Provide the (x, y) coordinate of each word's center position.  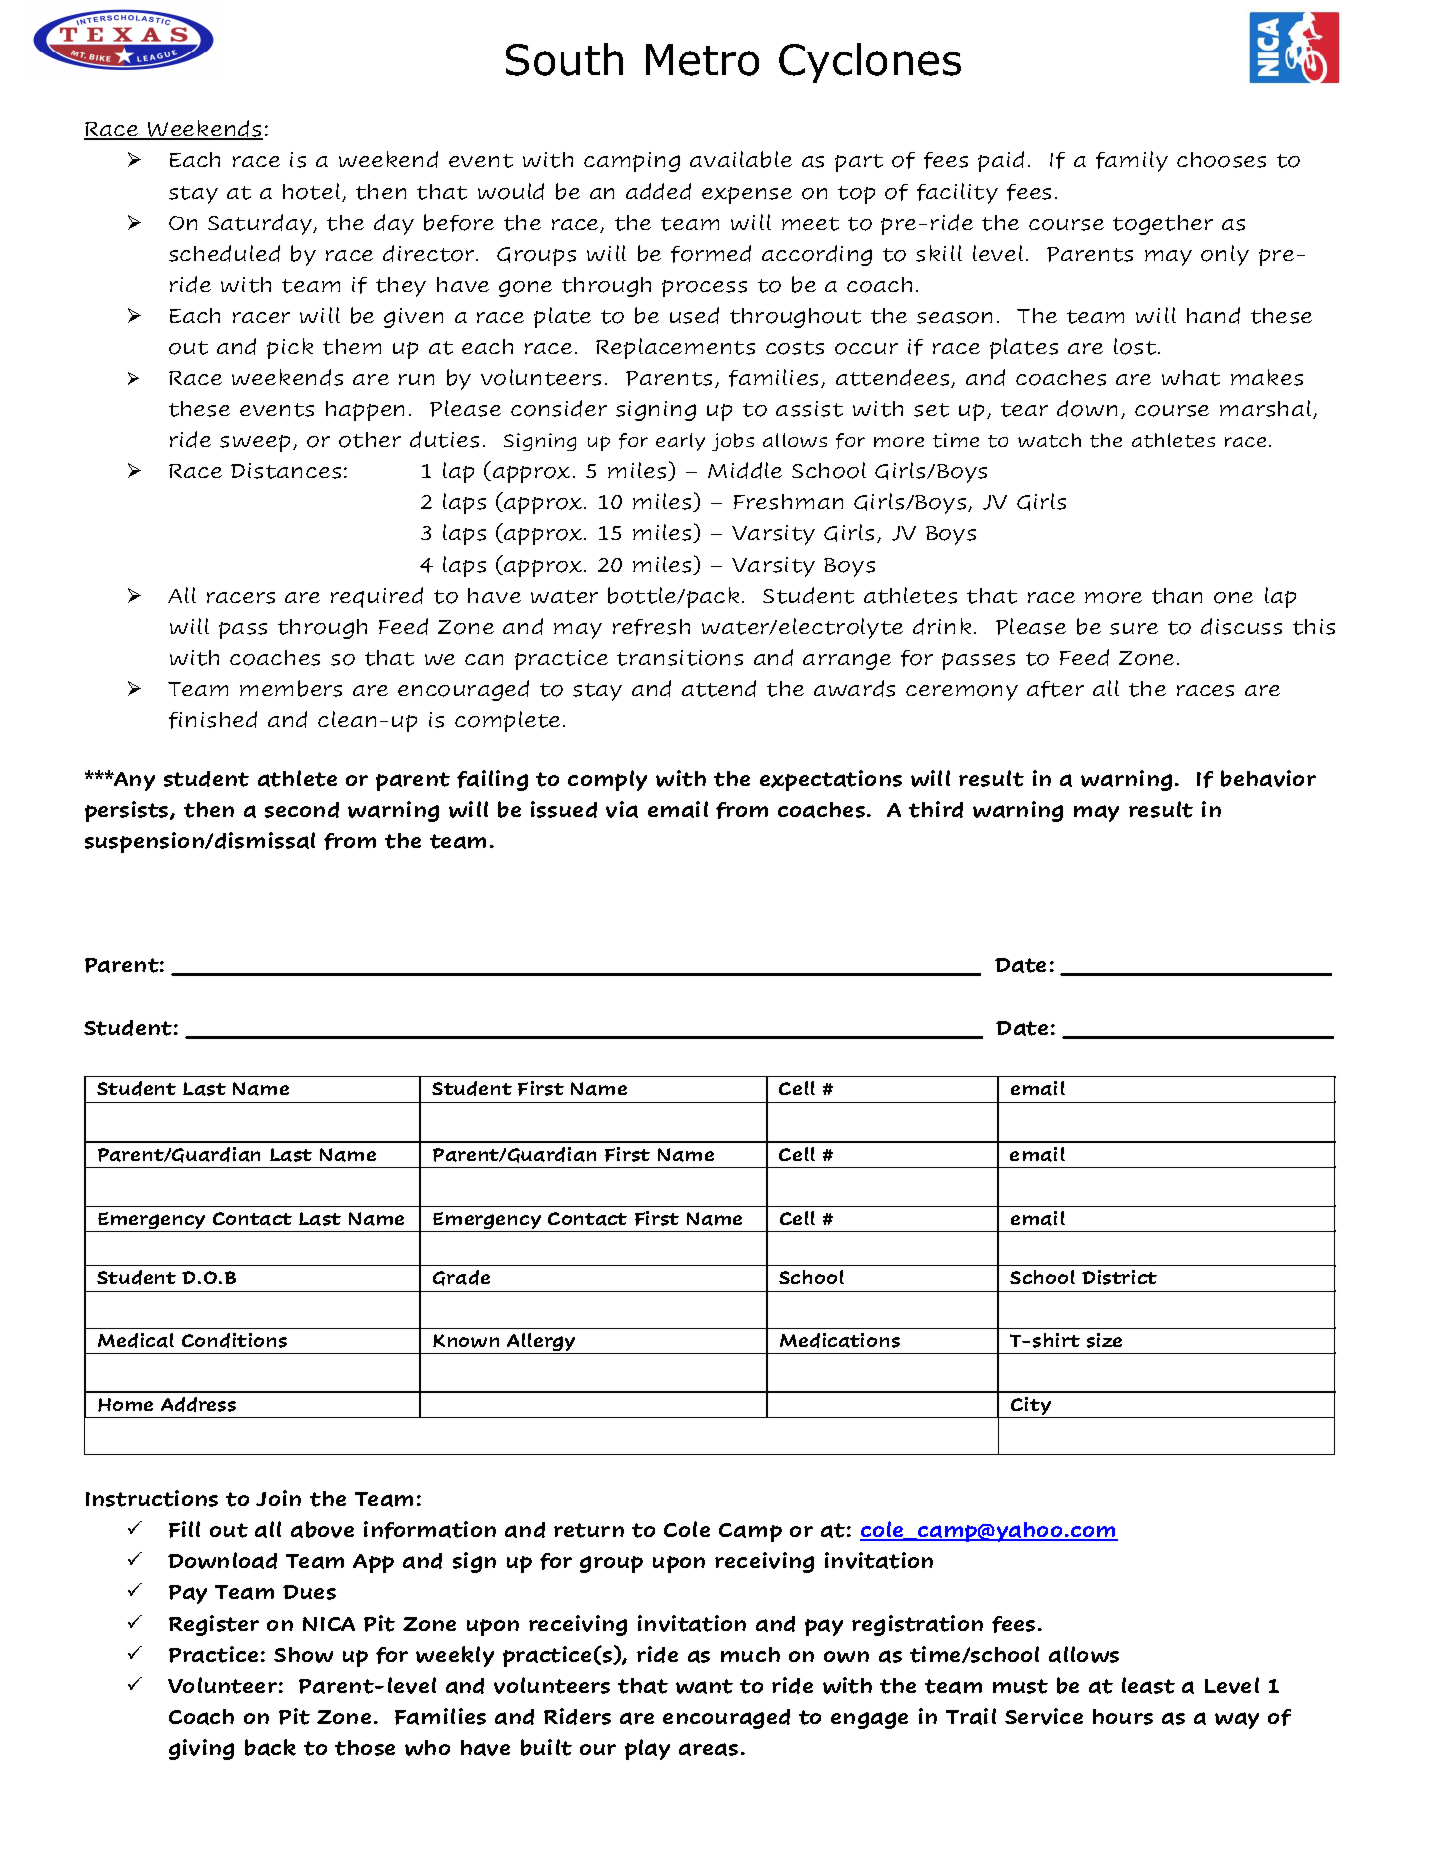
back (270, 1747)
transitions (680, 658)
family (1132, 161)
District (1119, 1277)
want (704, 1686)
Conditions (234, 1340)
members (291, 688)
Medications (840, 1340)
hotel (311, 191)
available (741, 159)
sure (1134, 629)
